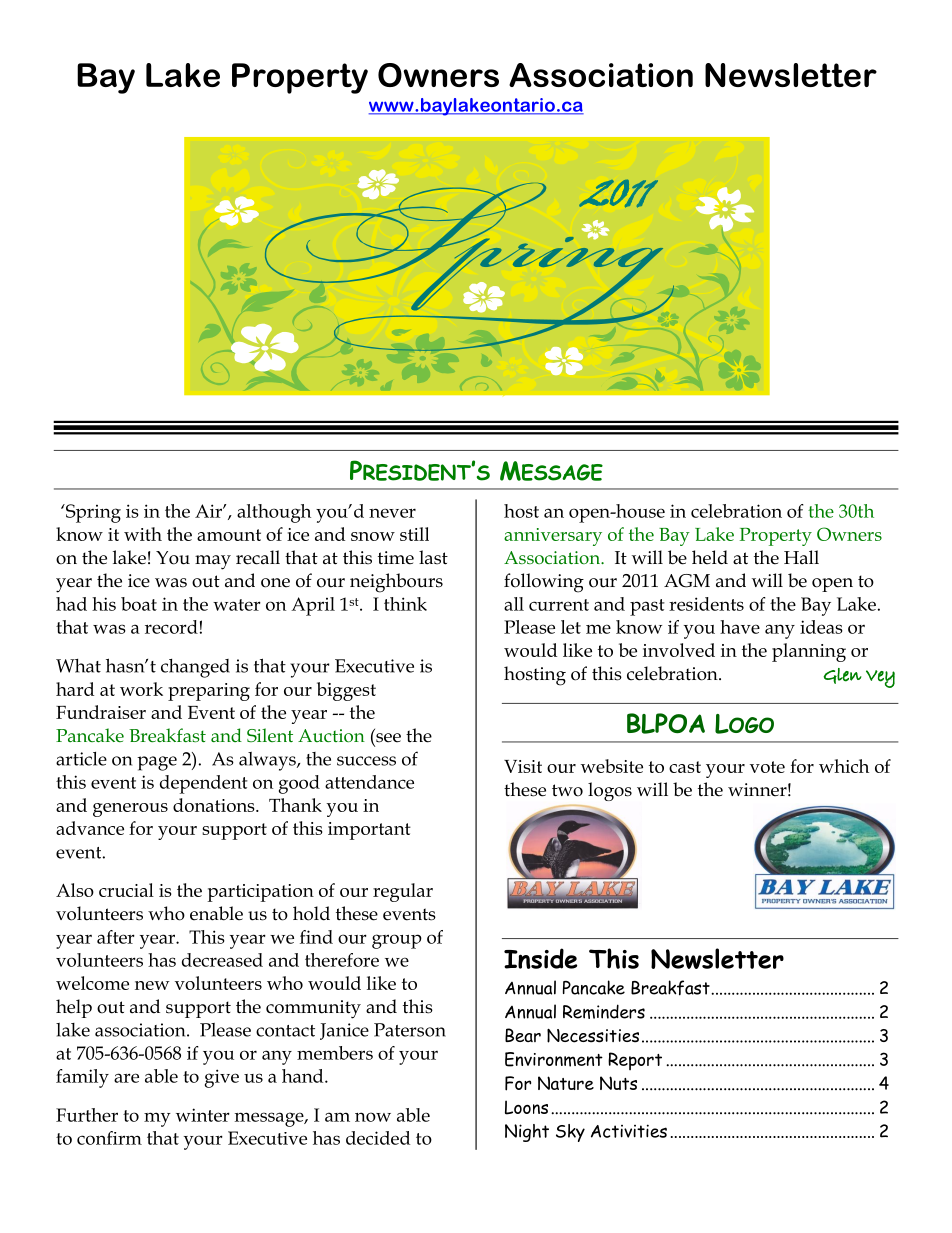 The width and height of the screenshot is (952, 1233). What do you see at coordinates (540, 958) in the screenshot?
I see `Inside` at bounding box center [540, 958].
